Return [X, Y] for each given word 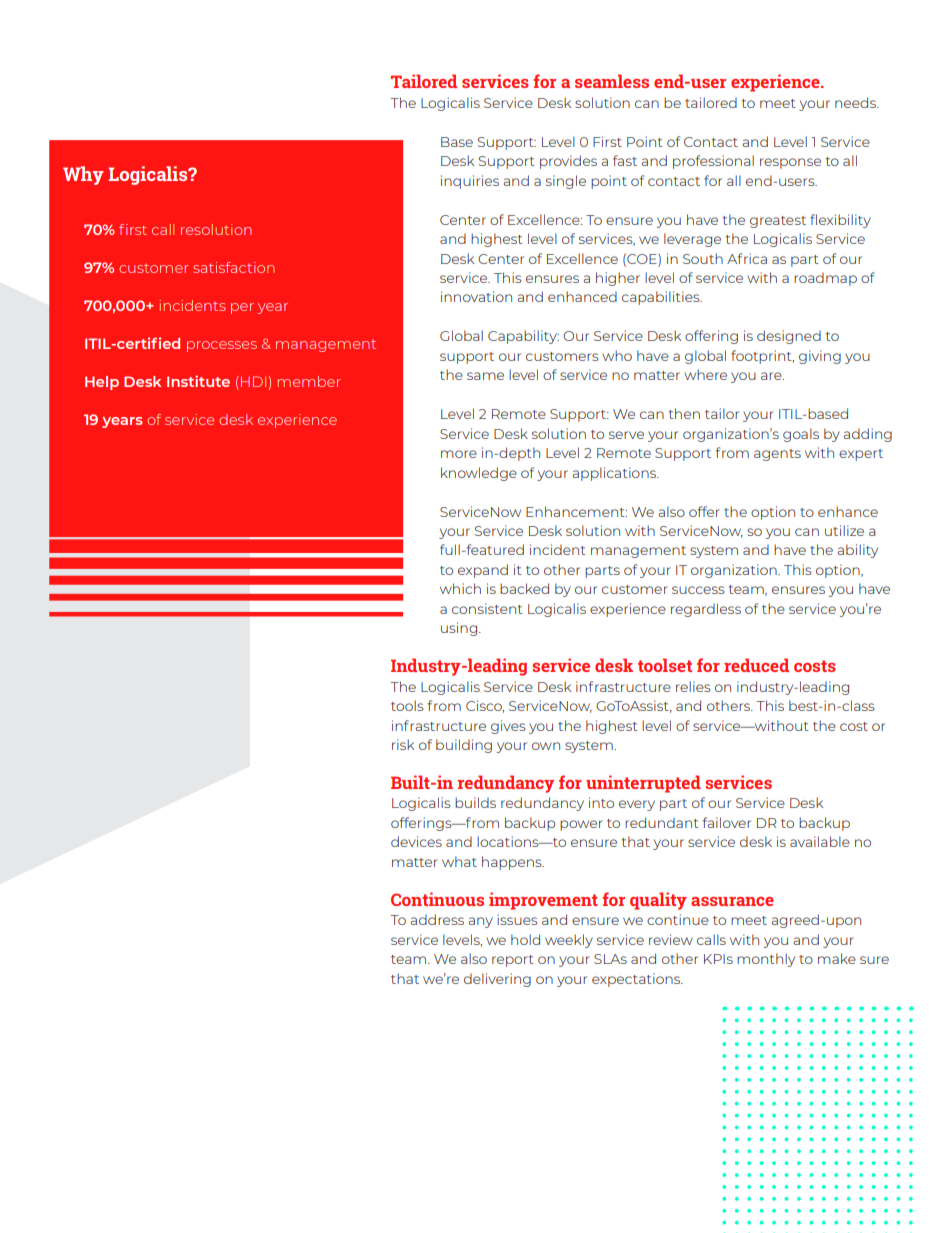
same [485, 376]
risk [403, 744]
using [460, 629]
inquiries [470, 182]
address [437, 919]
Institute [198, 381]
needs [856, 102]
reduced [756, 665]
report [513, 961]
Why [83, 175]
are [772, 376]
